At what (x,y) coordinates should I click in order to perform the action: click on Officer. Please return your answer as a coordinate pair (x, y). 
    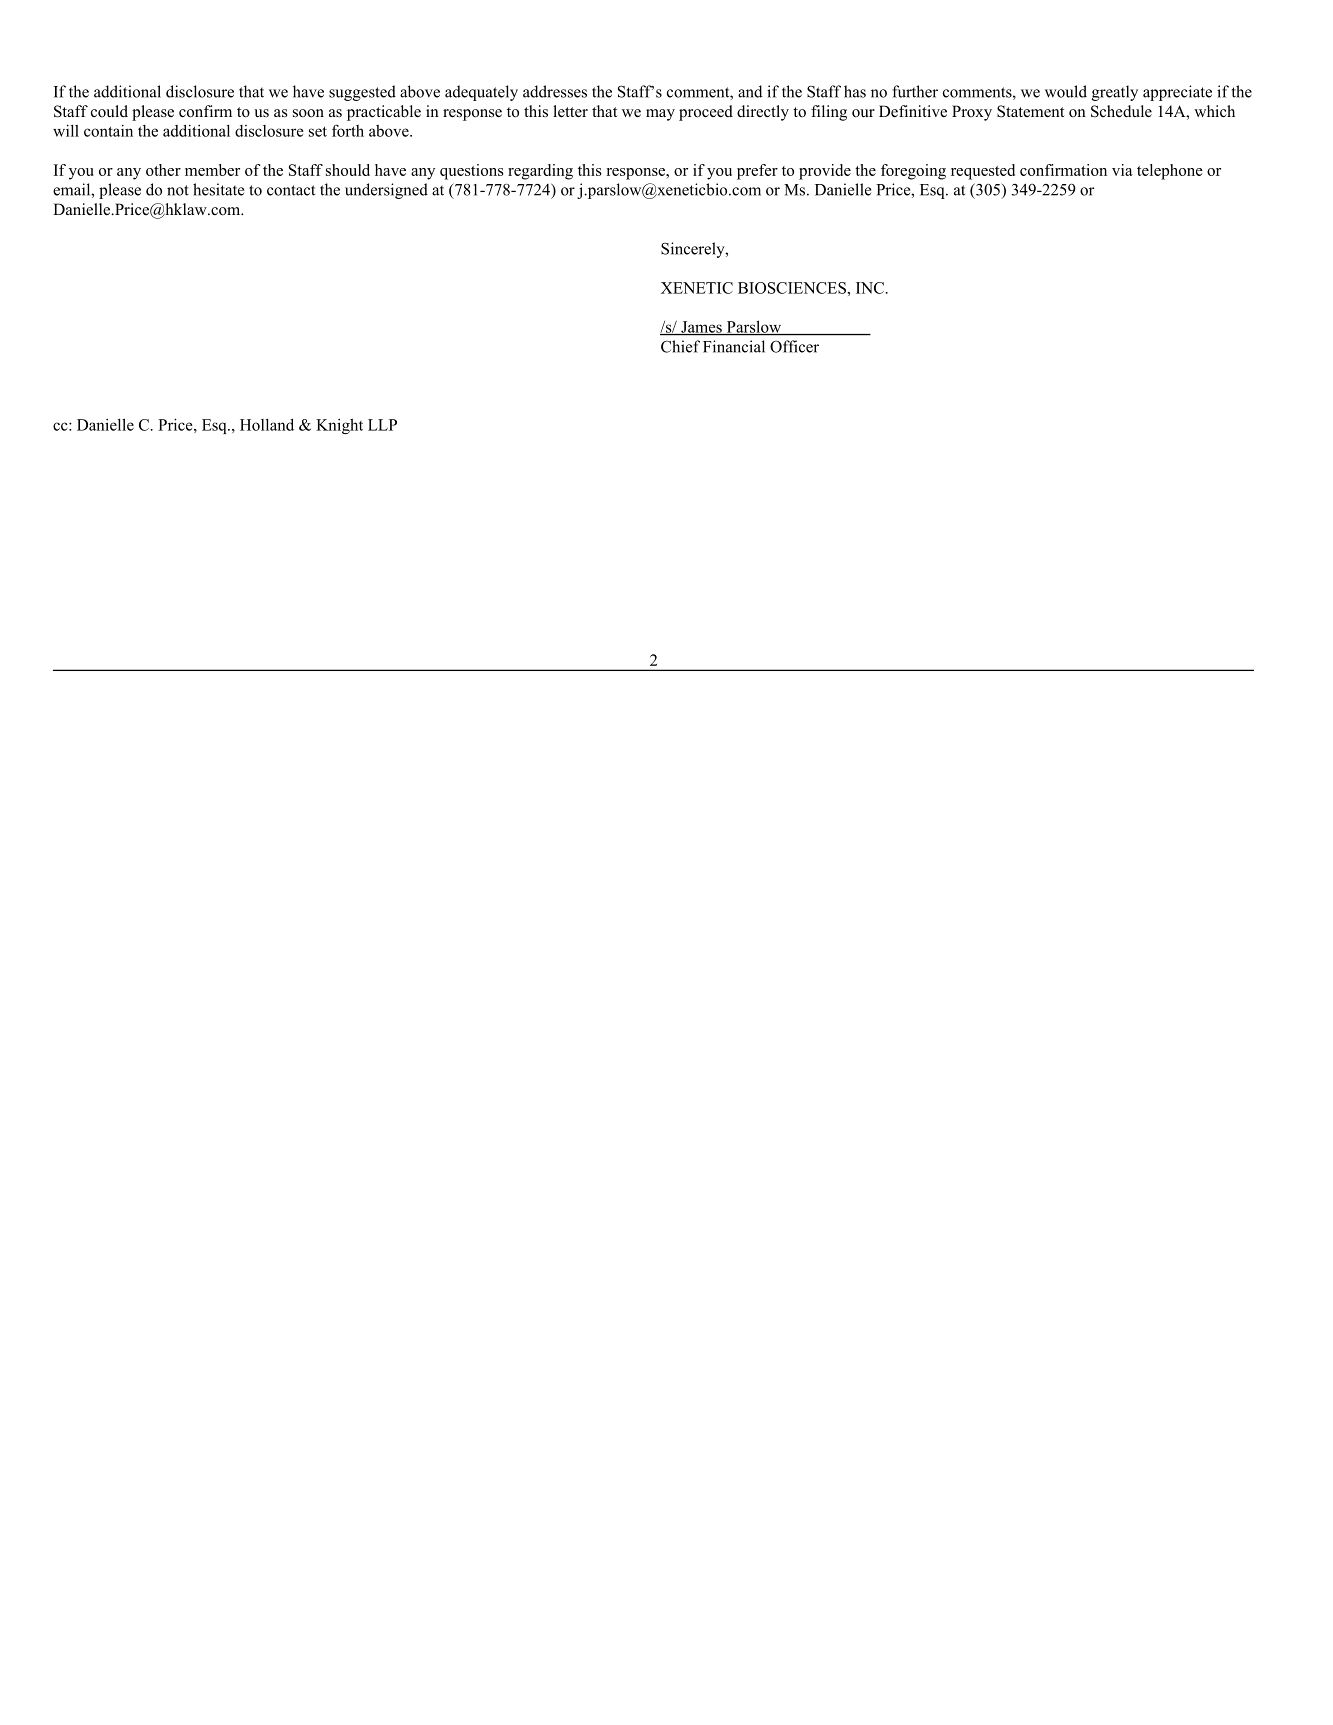
    Looking at the image, I should click on (794, 346).
